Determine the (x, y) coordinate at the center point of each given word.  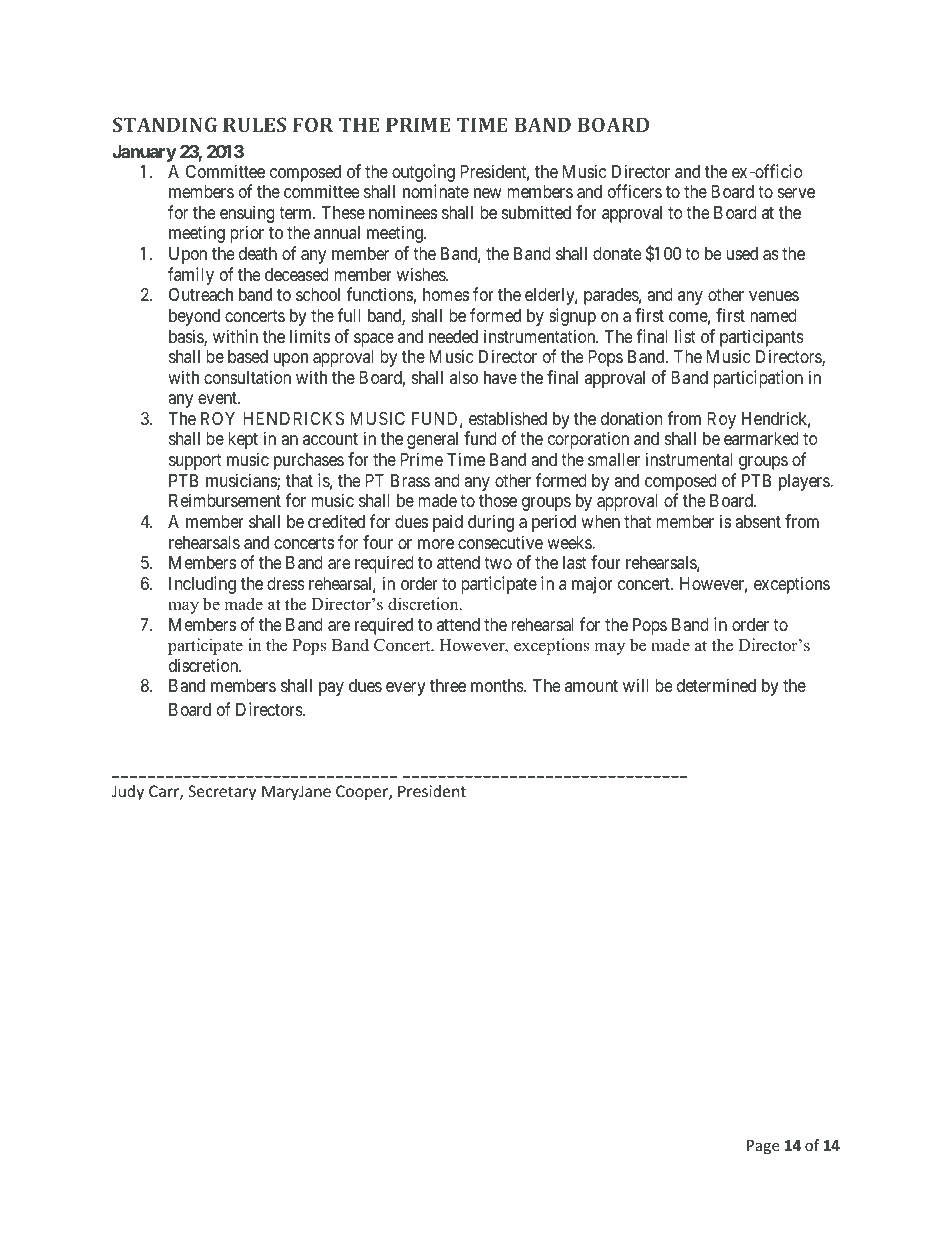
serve (796, 193)
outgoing (423, 174)
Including (202, 585)
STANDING (165, 124)
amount (591, 686)
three (448, 685)
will (635, 685)
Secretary (222, 792)
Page (763, 1147)
